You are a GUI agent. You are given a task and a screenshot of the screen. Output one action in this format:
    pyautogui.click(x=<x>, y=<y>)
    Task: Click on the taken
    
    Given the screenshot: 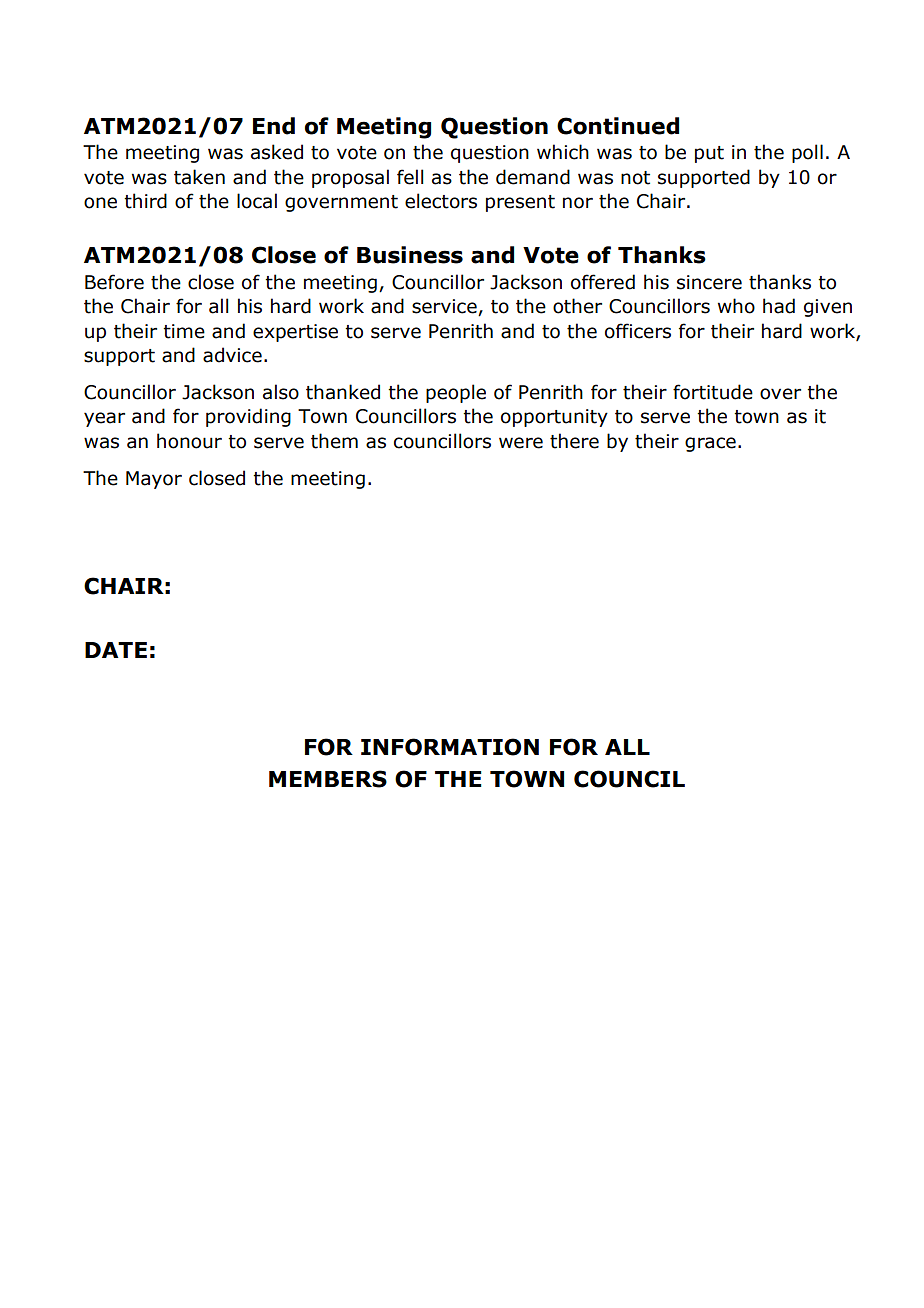 What is the action you would take?
    pyautogui.click(x=199, y=177)
